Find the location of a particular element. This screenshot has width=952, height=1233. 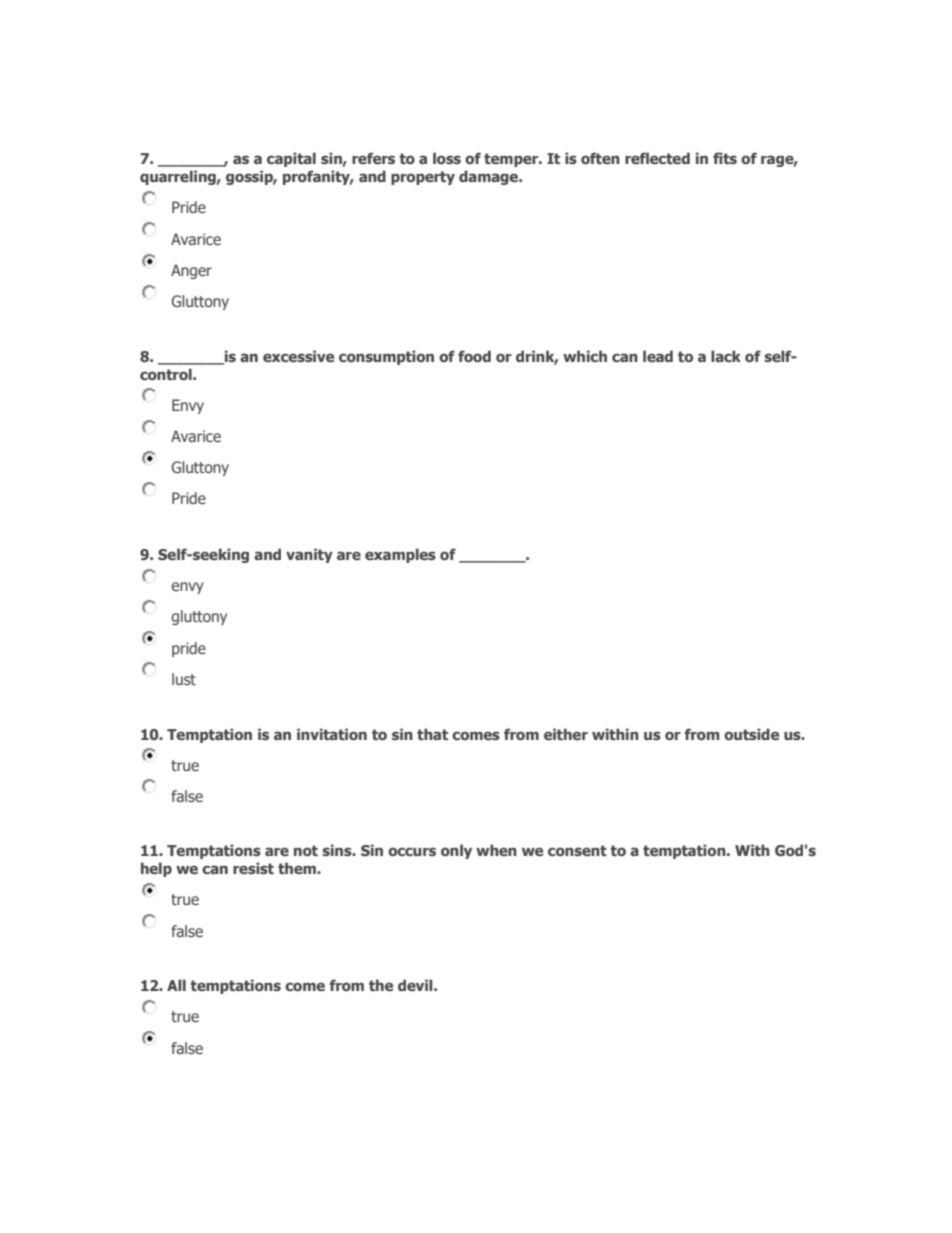

excessive is located at coordinates (298, 356).
